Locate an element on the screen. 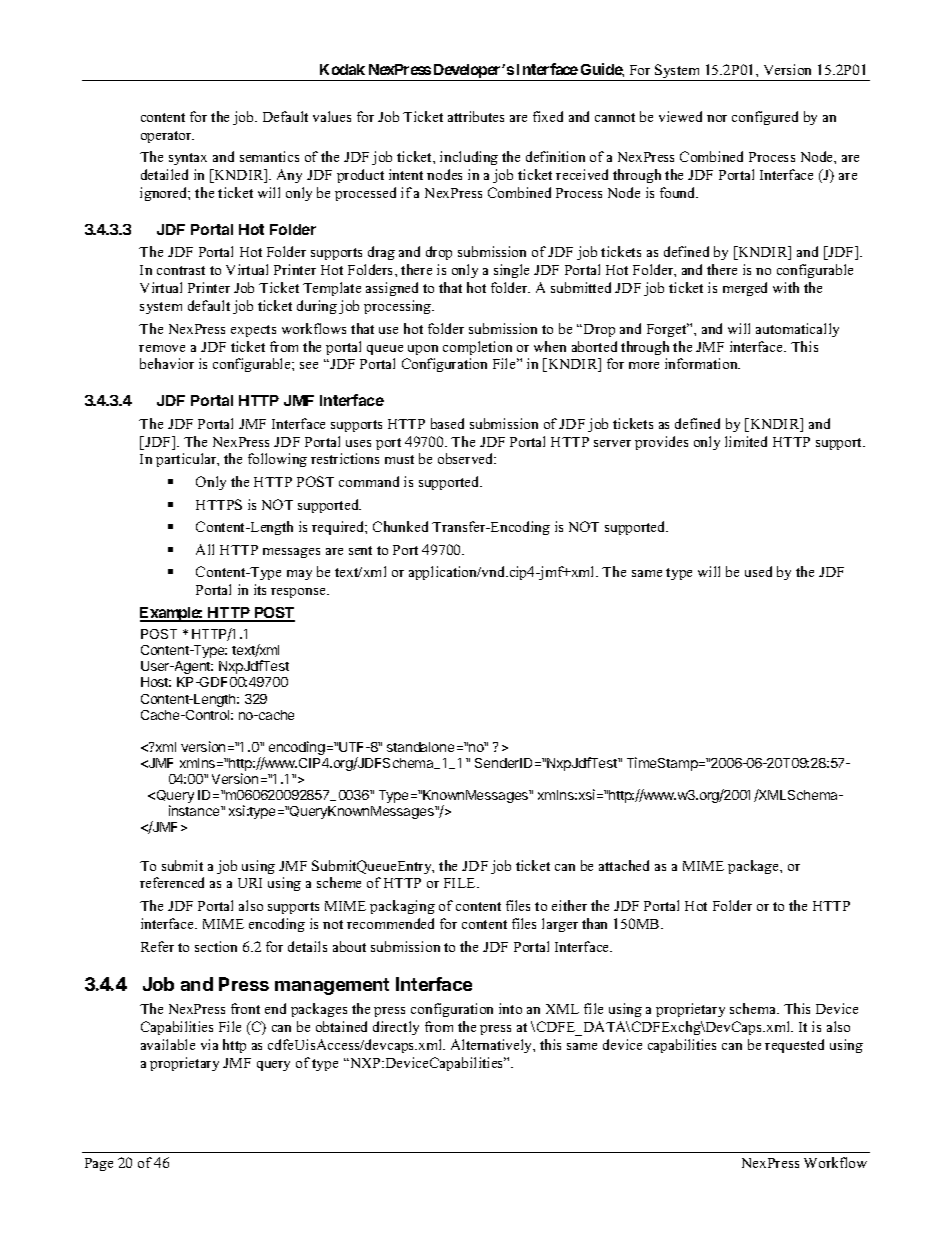  merged is located at coordinates (745, 289).
